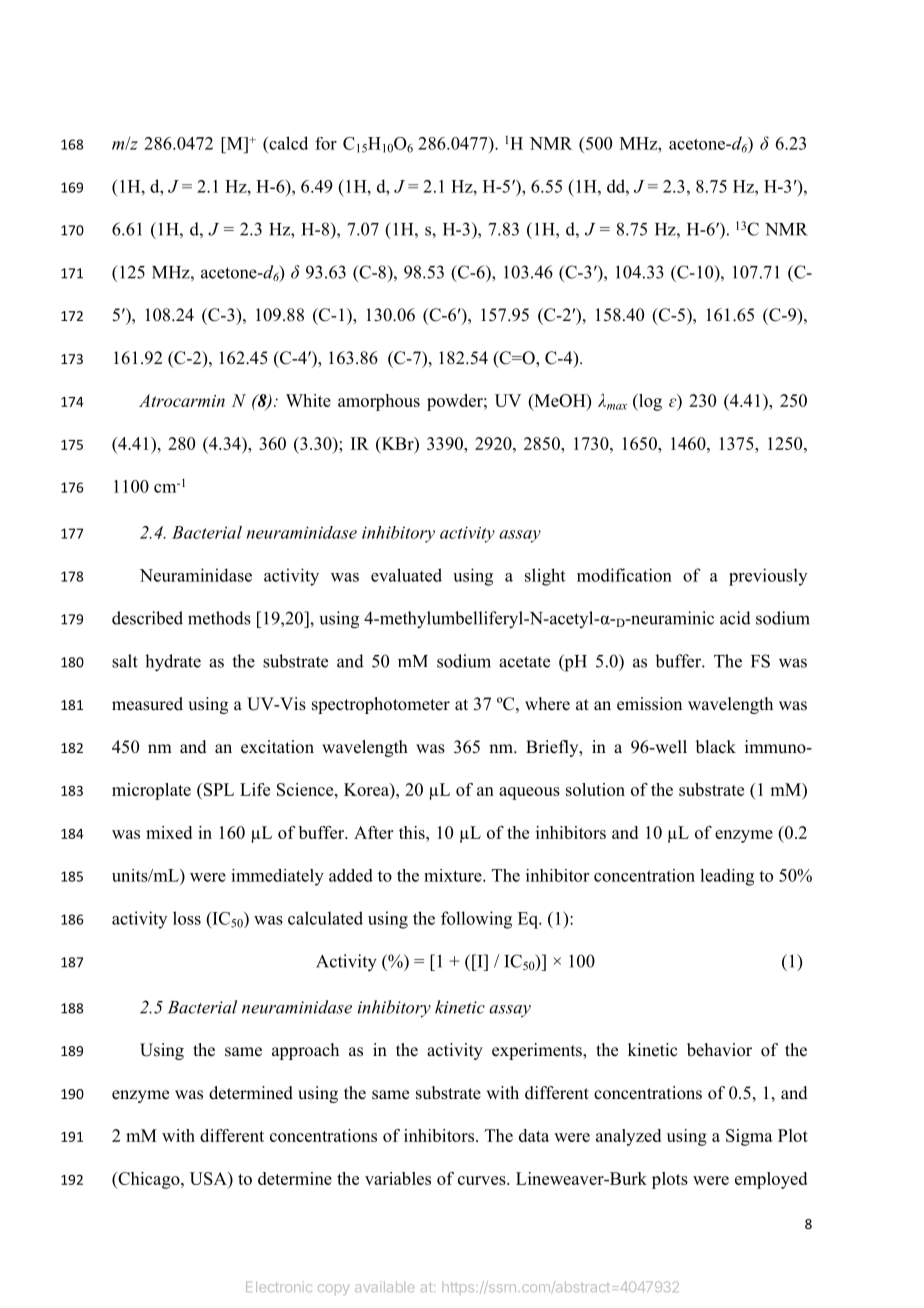  Describe the element at coordinates (771, 1180) in the image. I see `employed` at that location.
